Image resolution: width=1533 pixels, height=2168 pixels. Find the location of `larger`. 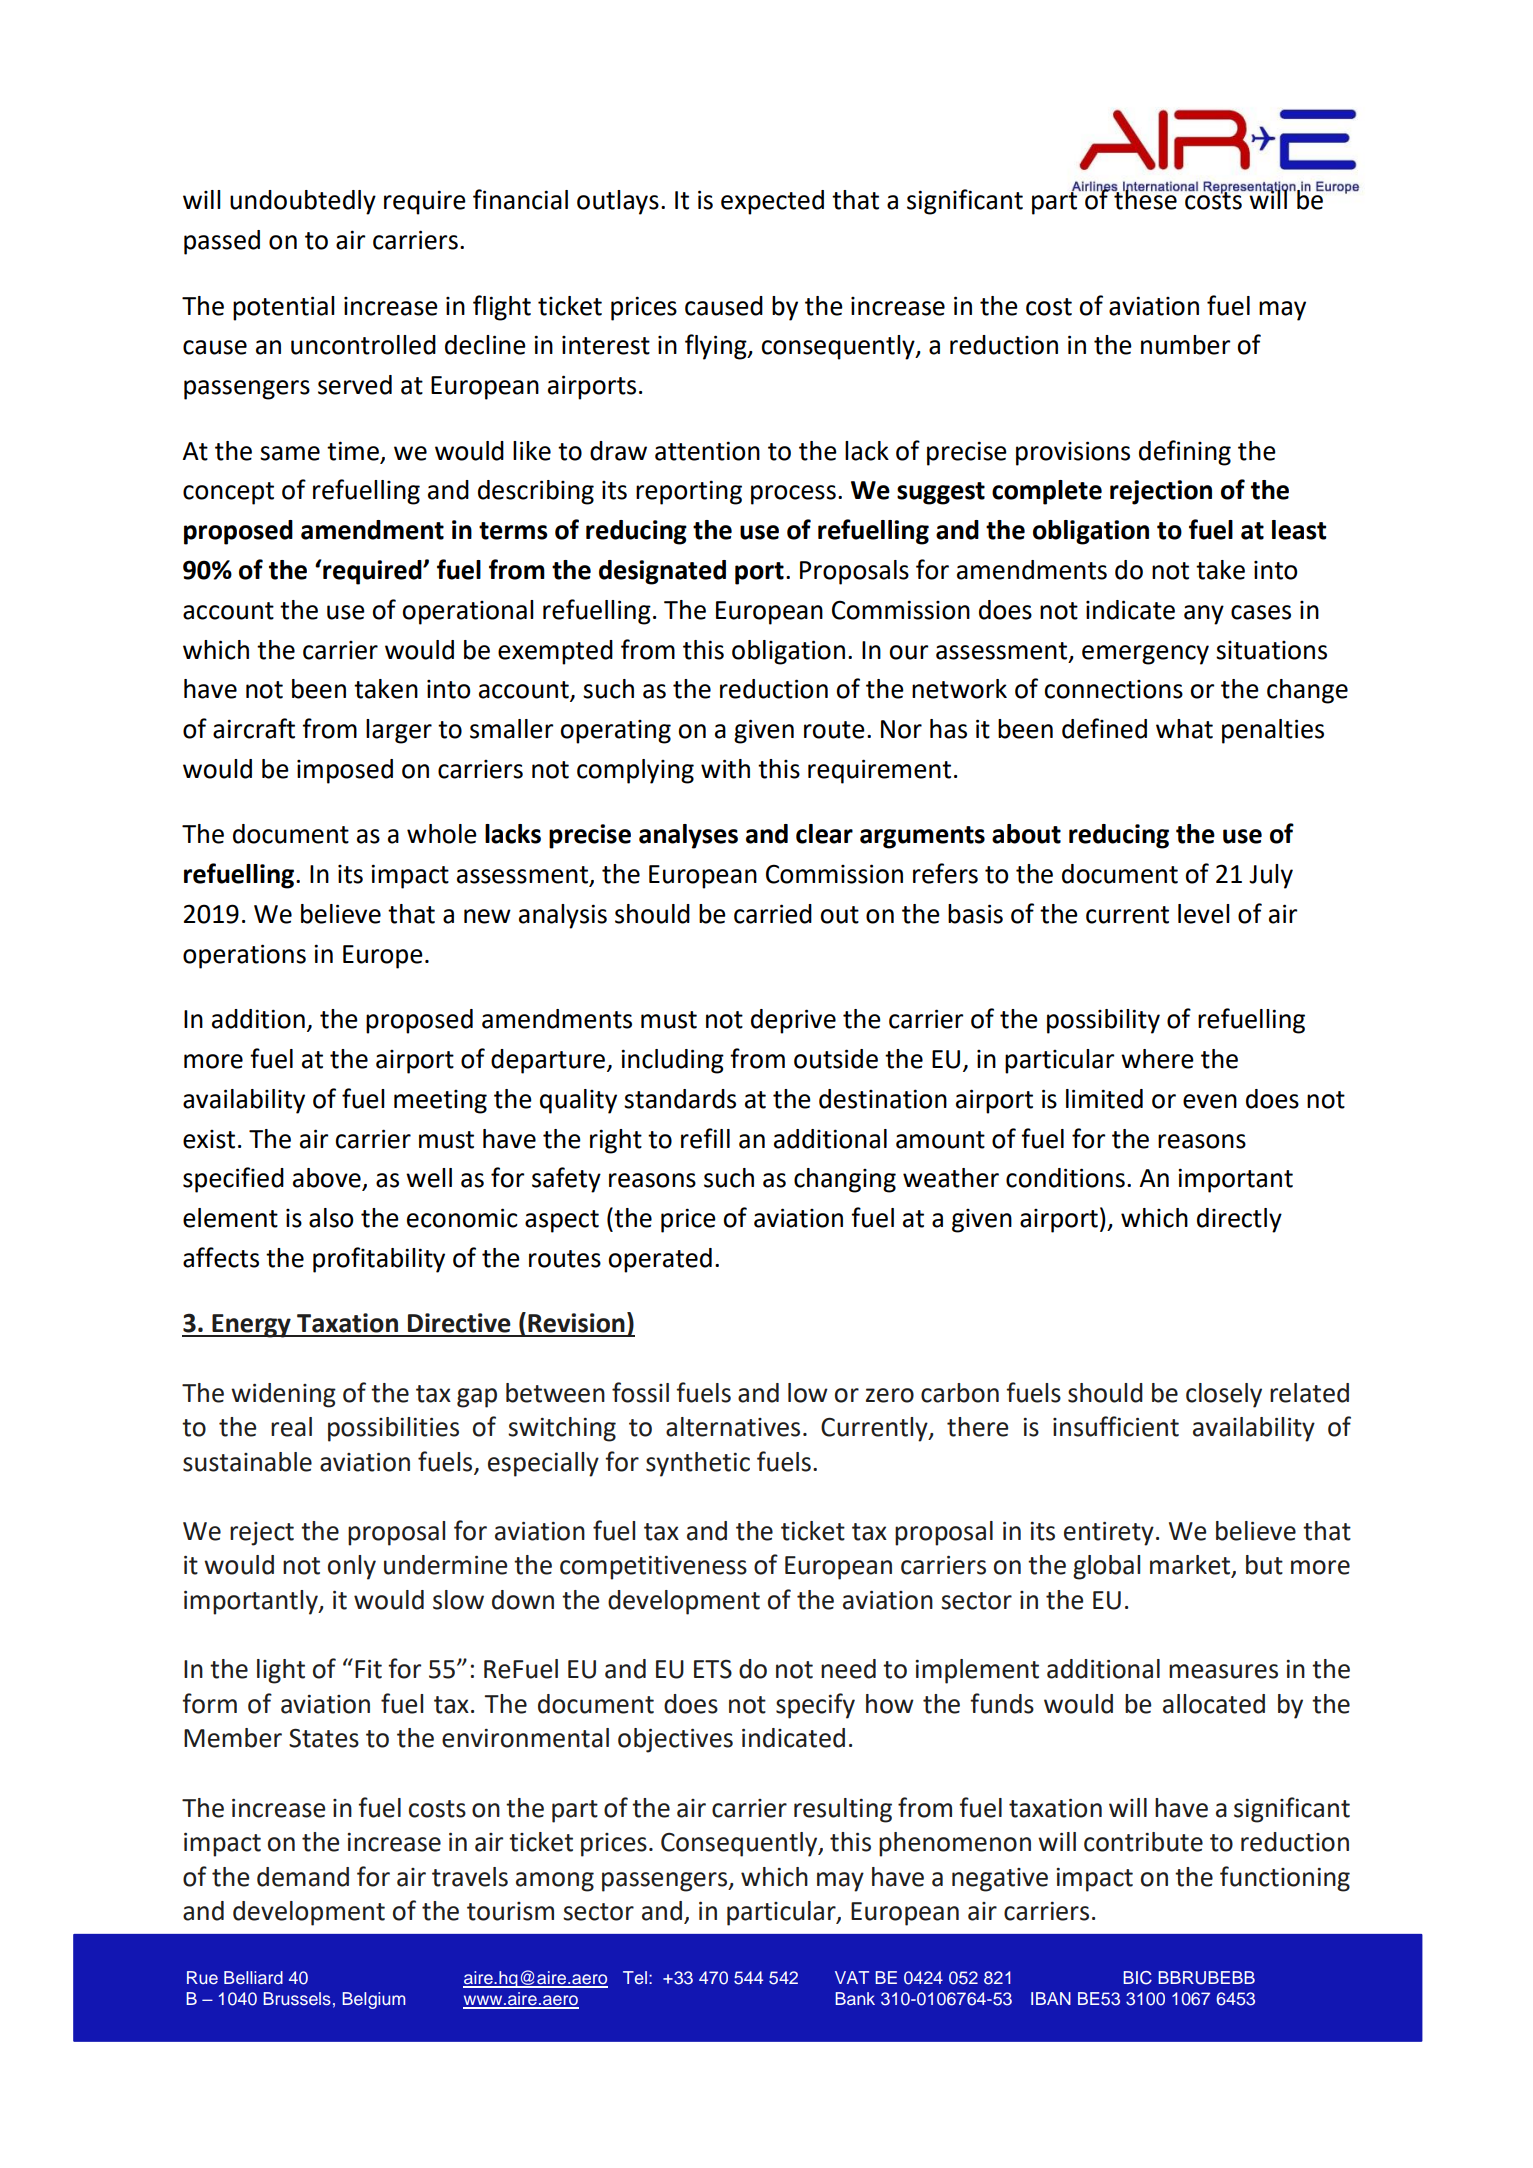

larger is located at coordinates (399, 731).
